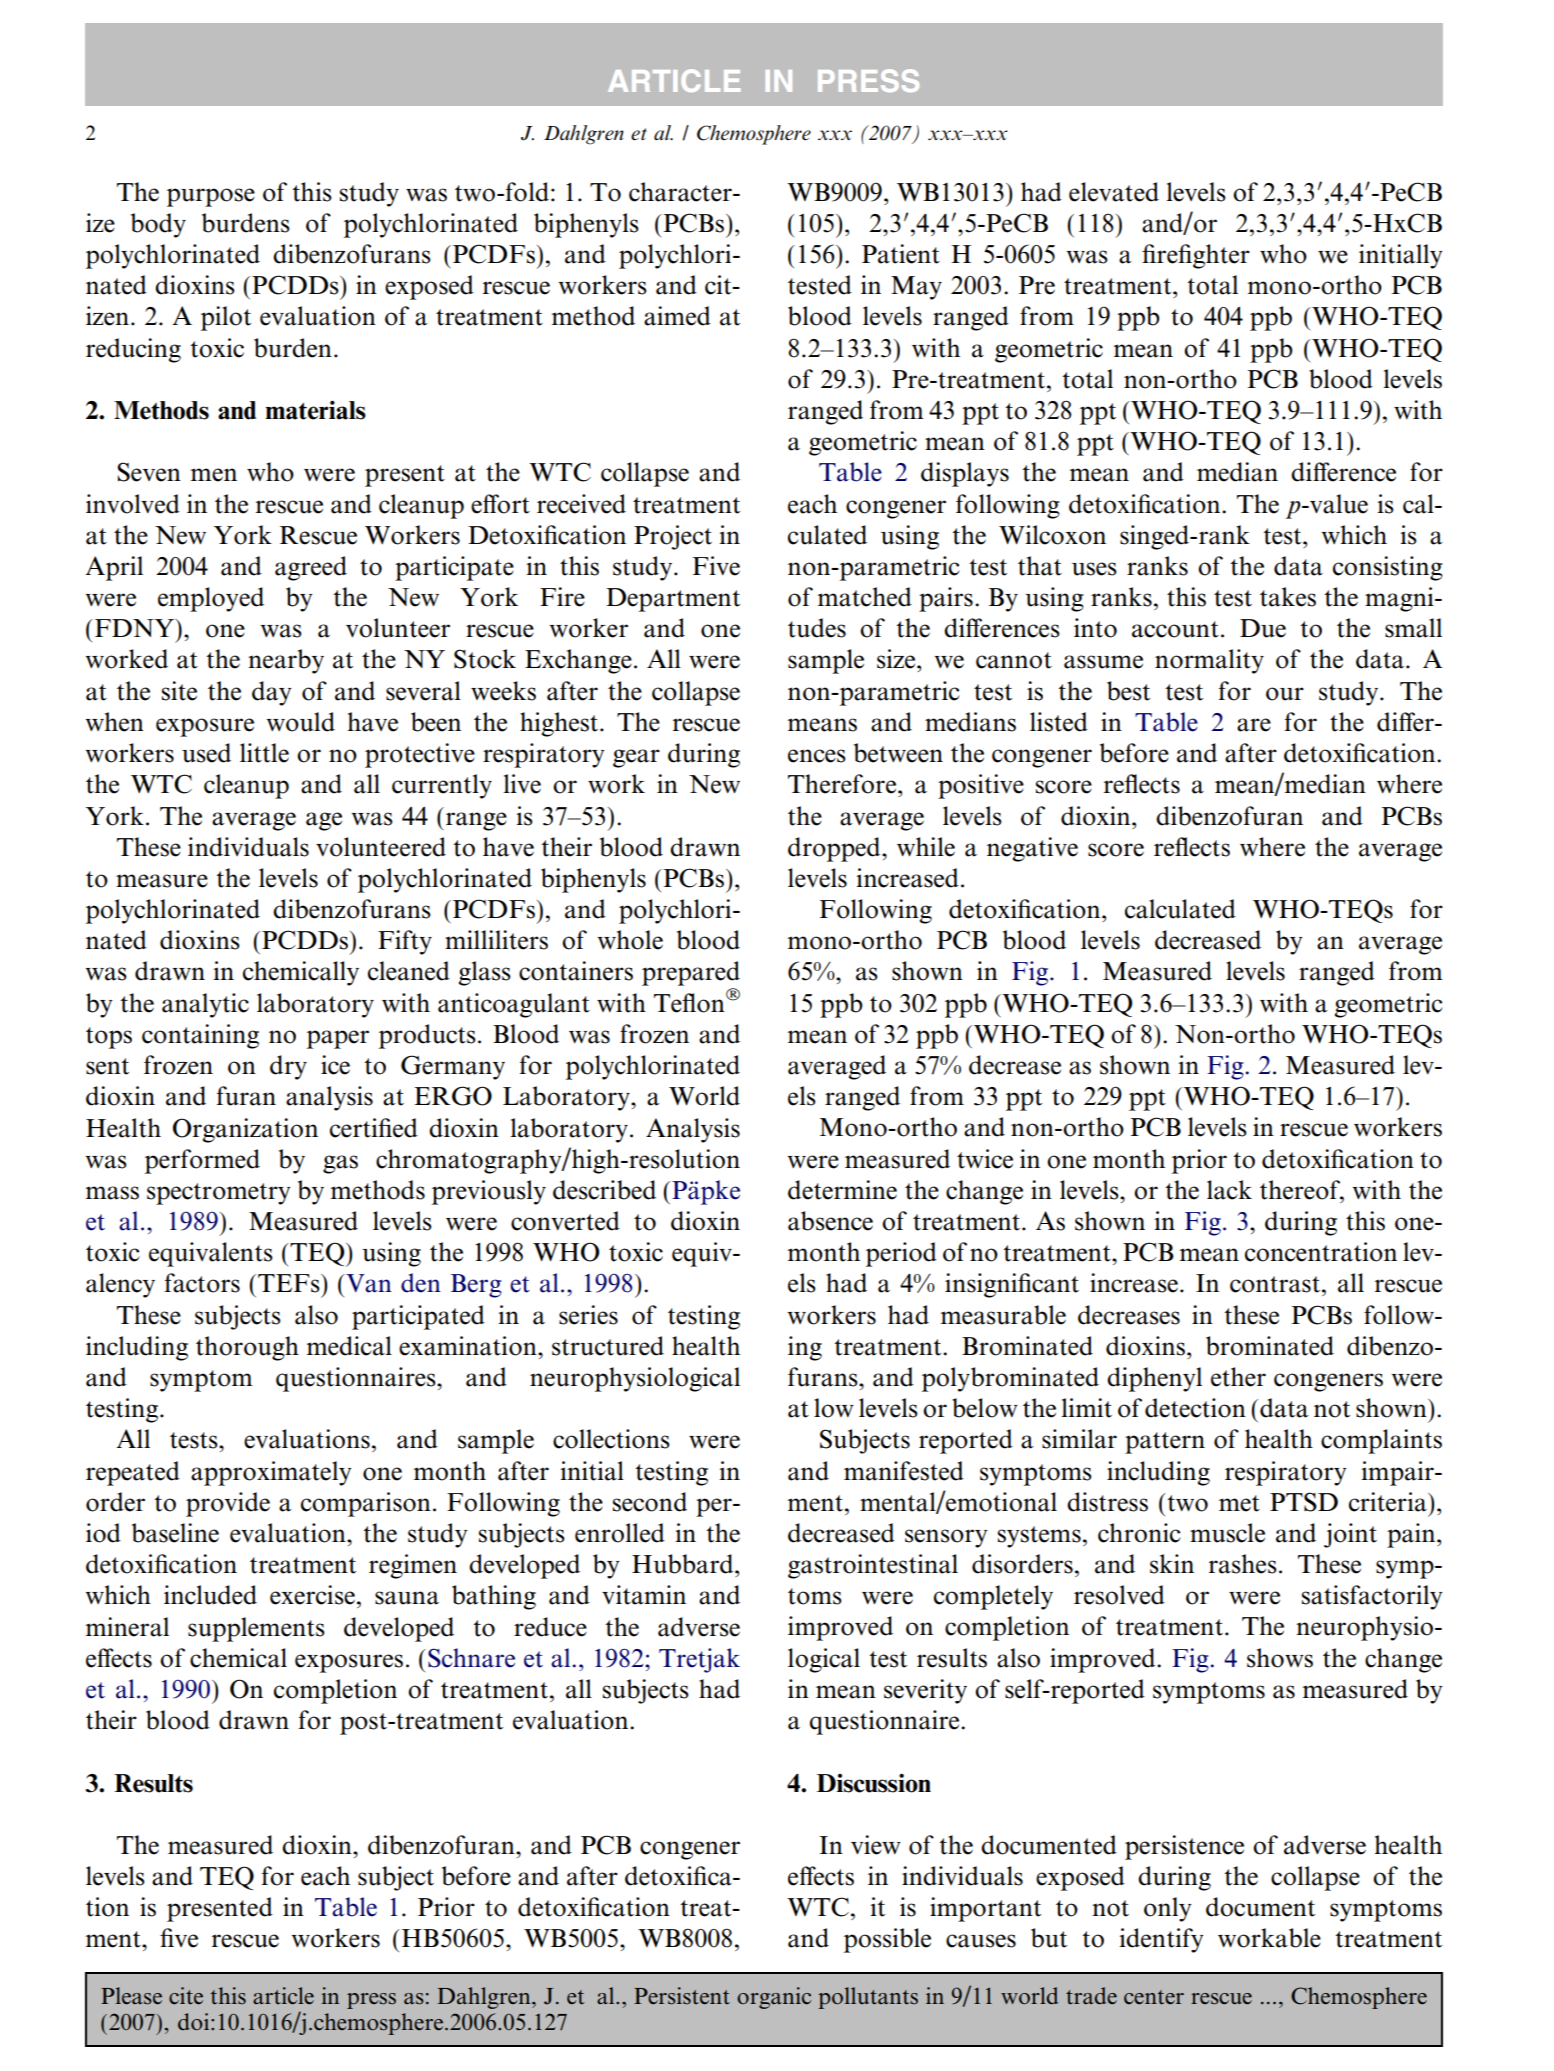 The width and height of the screenshot is (1554, 2071). Describe the element at coordinates (286, 661) in the screenshot. I see `nearby` at that location.
